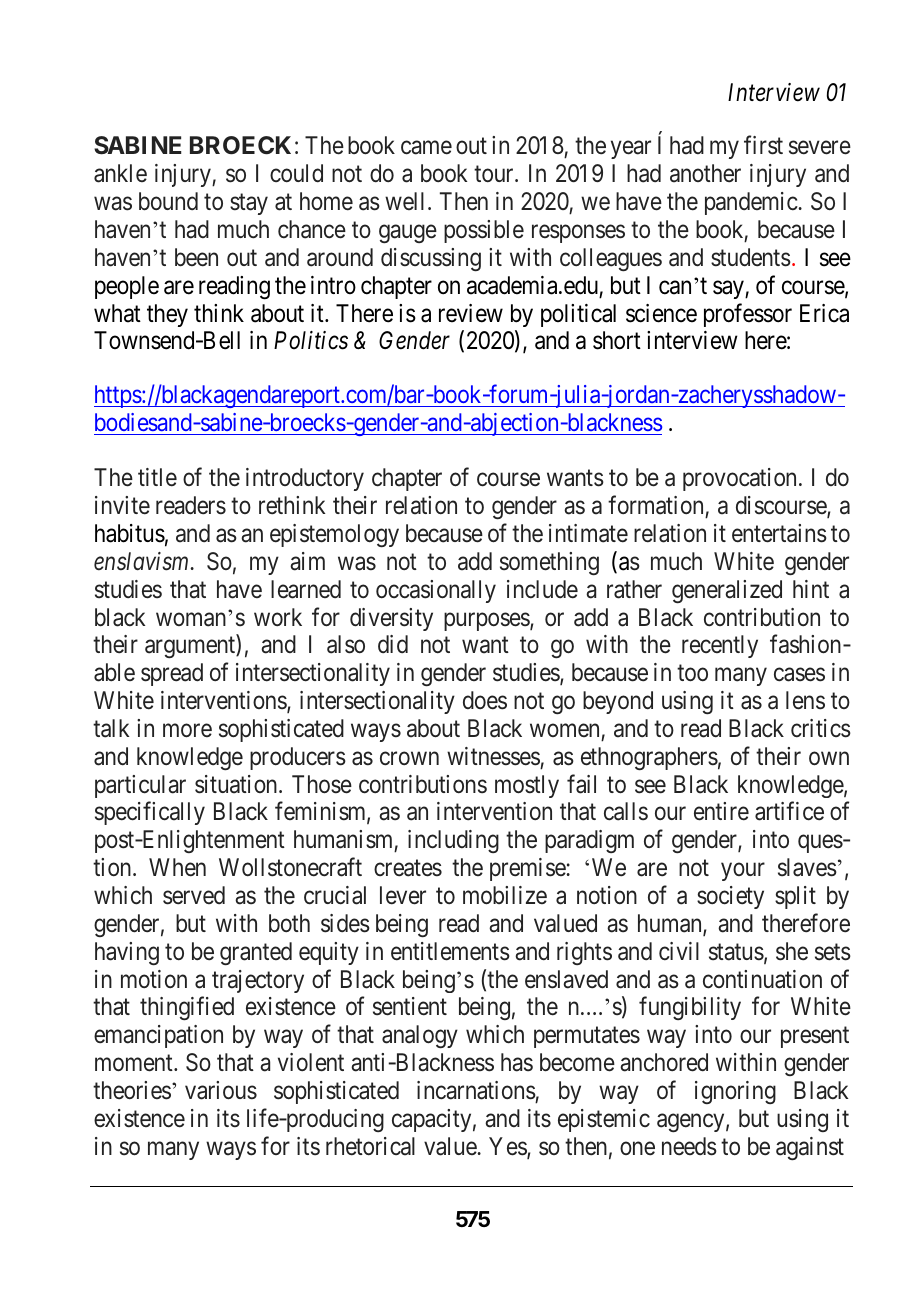  What do you see at coordinates (720, 646) in the screenshot?
I see `recently` at bounding box center [720, 646].
